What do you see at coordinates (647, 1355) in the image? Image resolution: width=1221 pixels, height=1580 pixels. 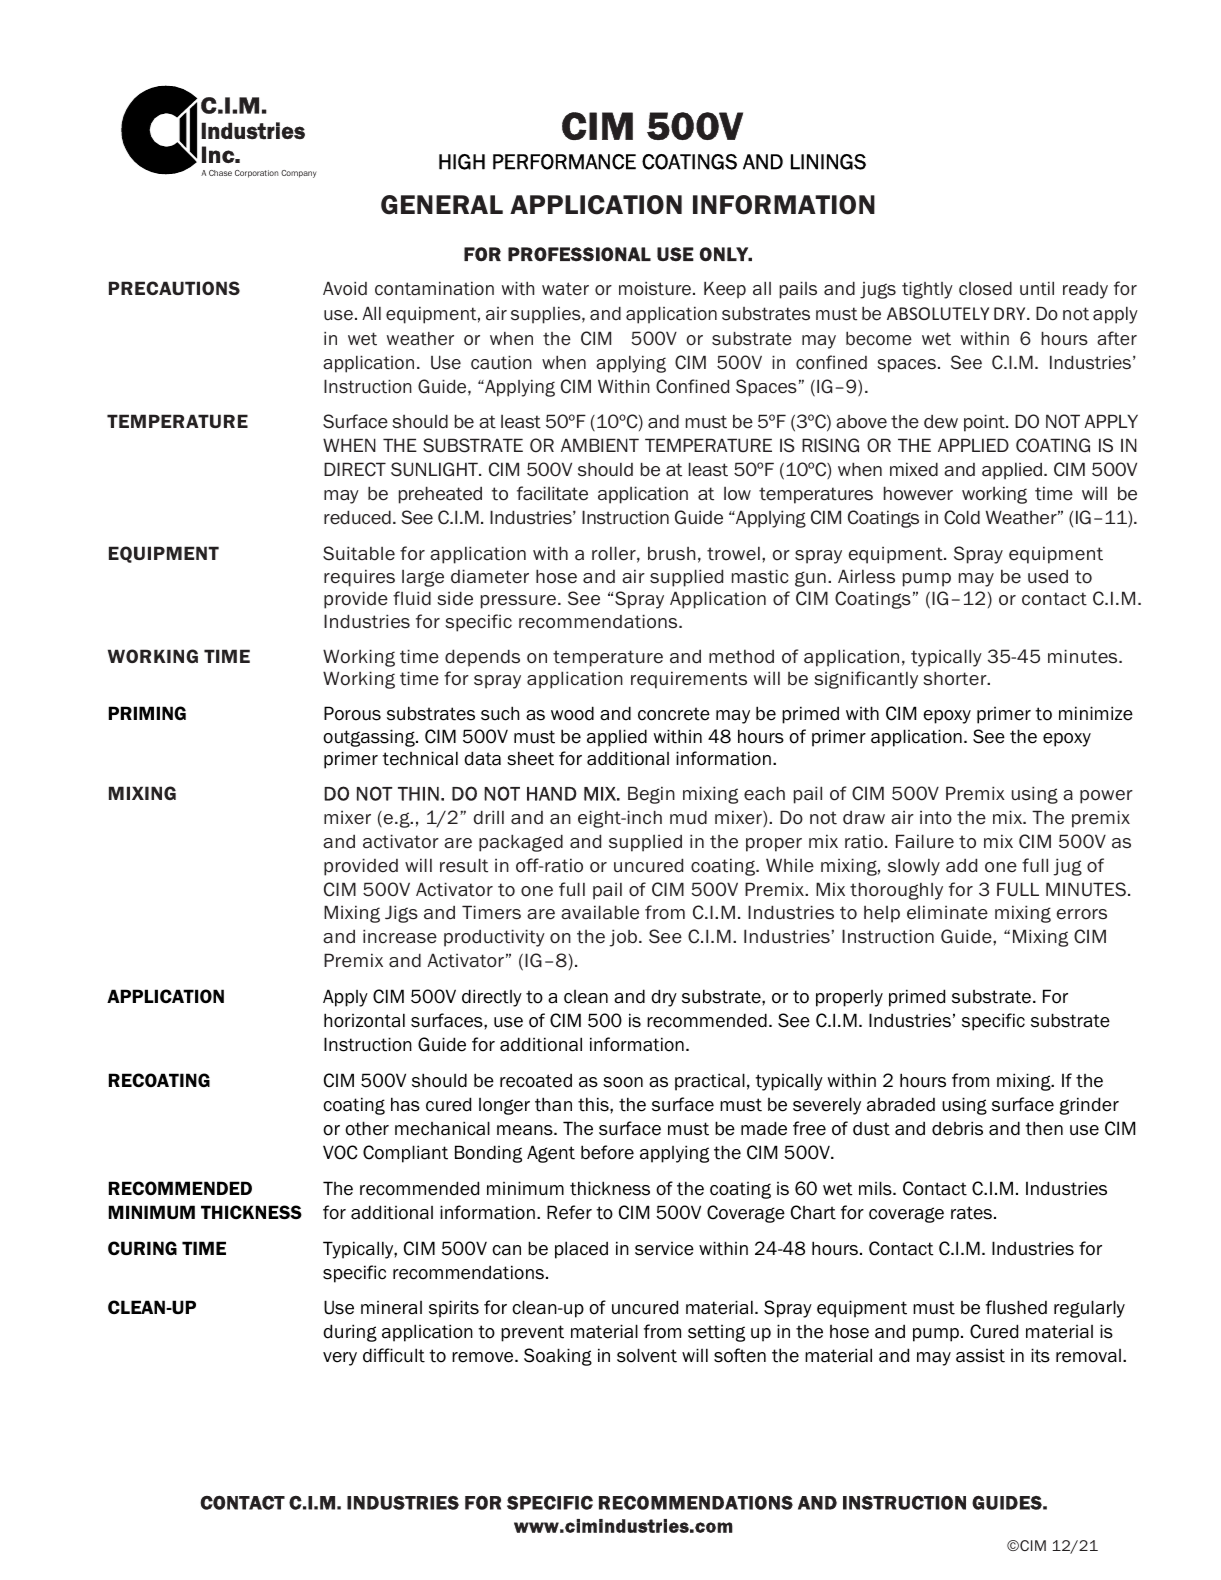 I see `solvent` at bounding box center [647, 1355].
